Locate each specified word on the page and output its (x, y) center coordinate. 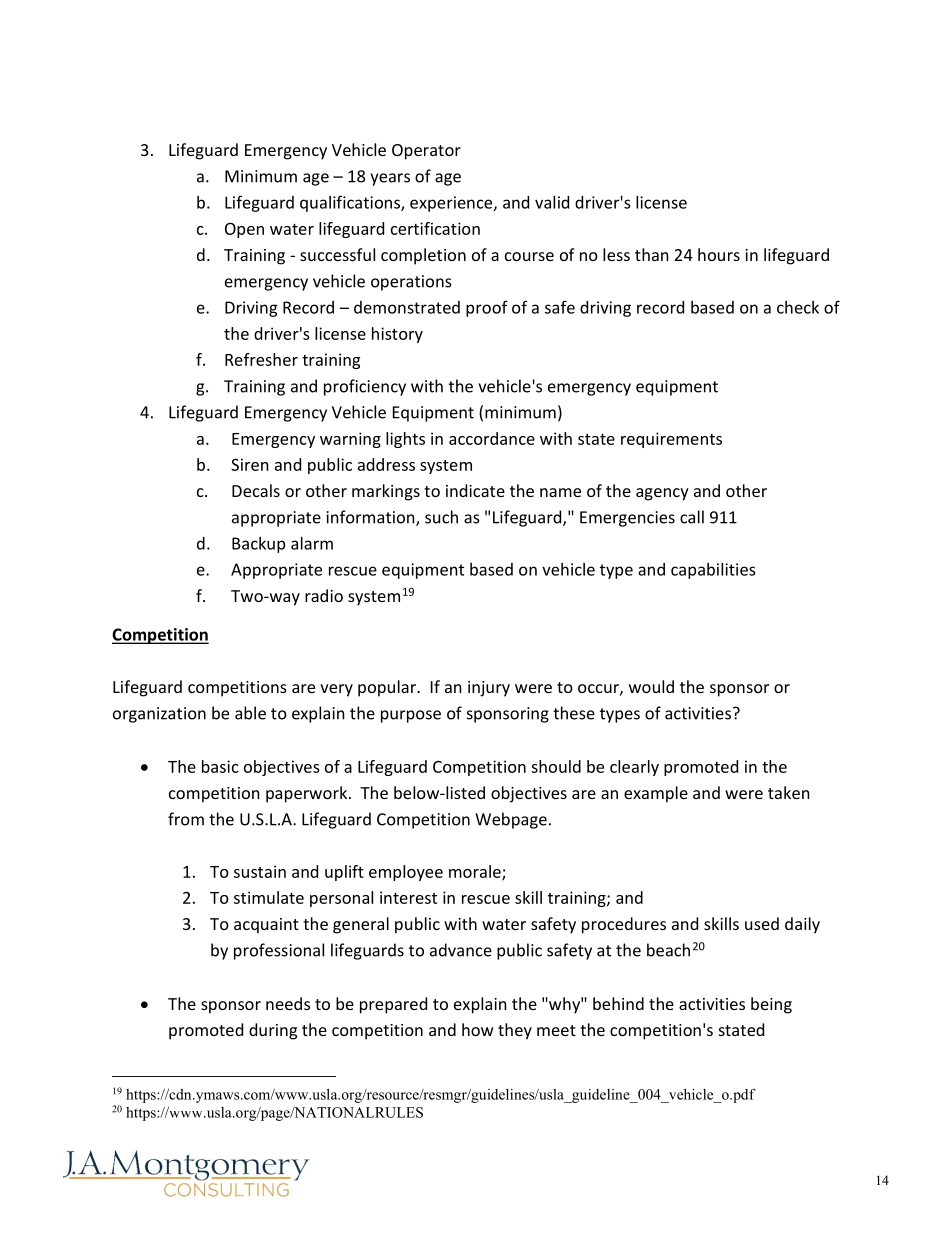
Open (244, 230)
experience (452, 204)
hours (719, 254)
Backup (258, 545)
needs (288, 1003)
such (441, 517)
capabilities (713, 571)
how (478, 1029)
